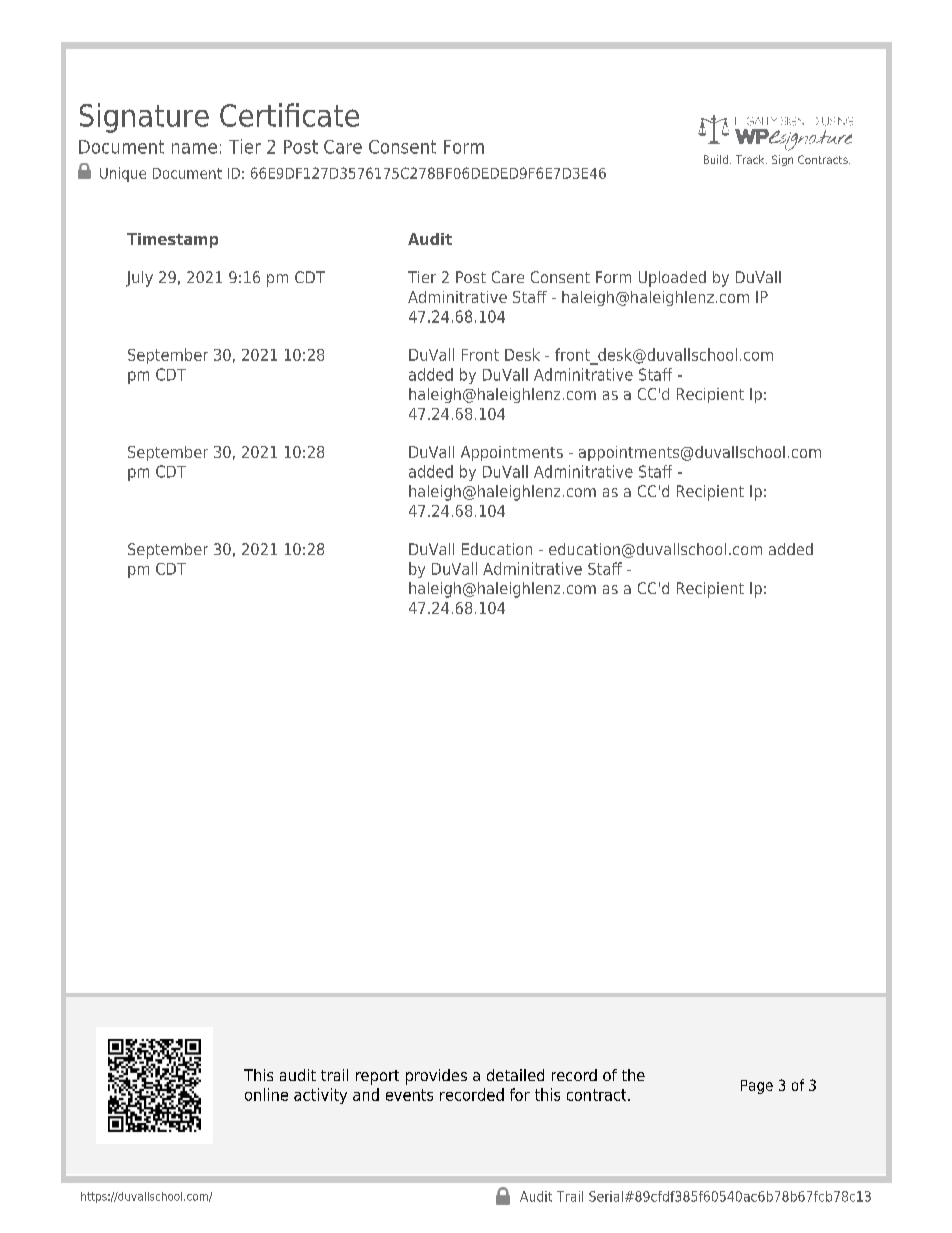 The width and height of the screenshot is (952, 1233). I want to click on Timestamp, so click(172, 240).
